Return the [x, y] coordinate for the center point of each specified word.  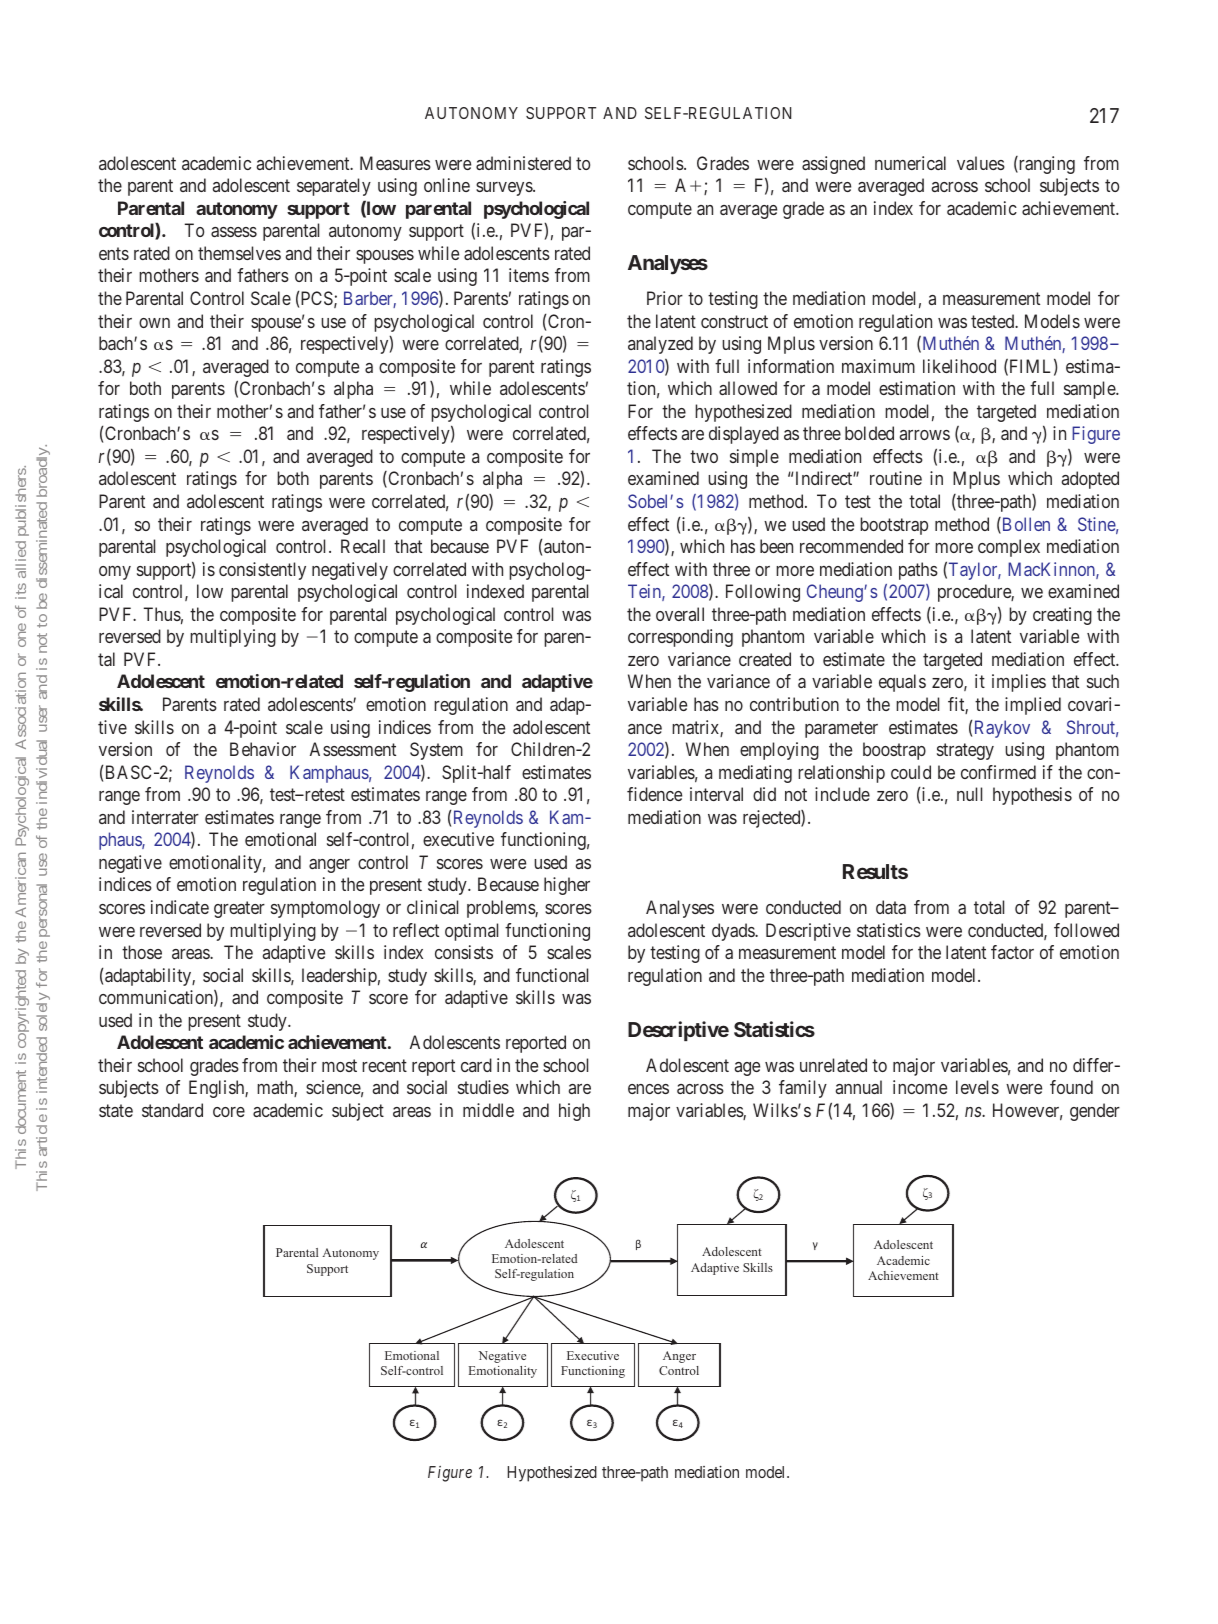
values [981, 163]
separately [334, 187]
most [339, 1065]
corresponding [680, 638]
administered [523, 163]
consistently [262, 571]
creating [1062, 616]
